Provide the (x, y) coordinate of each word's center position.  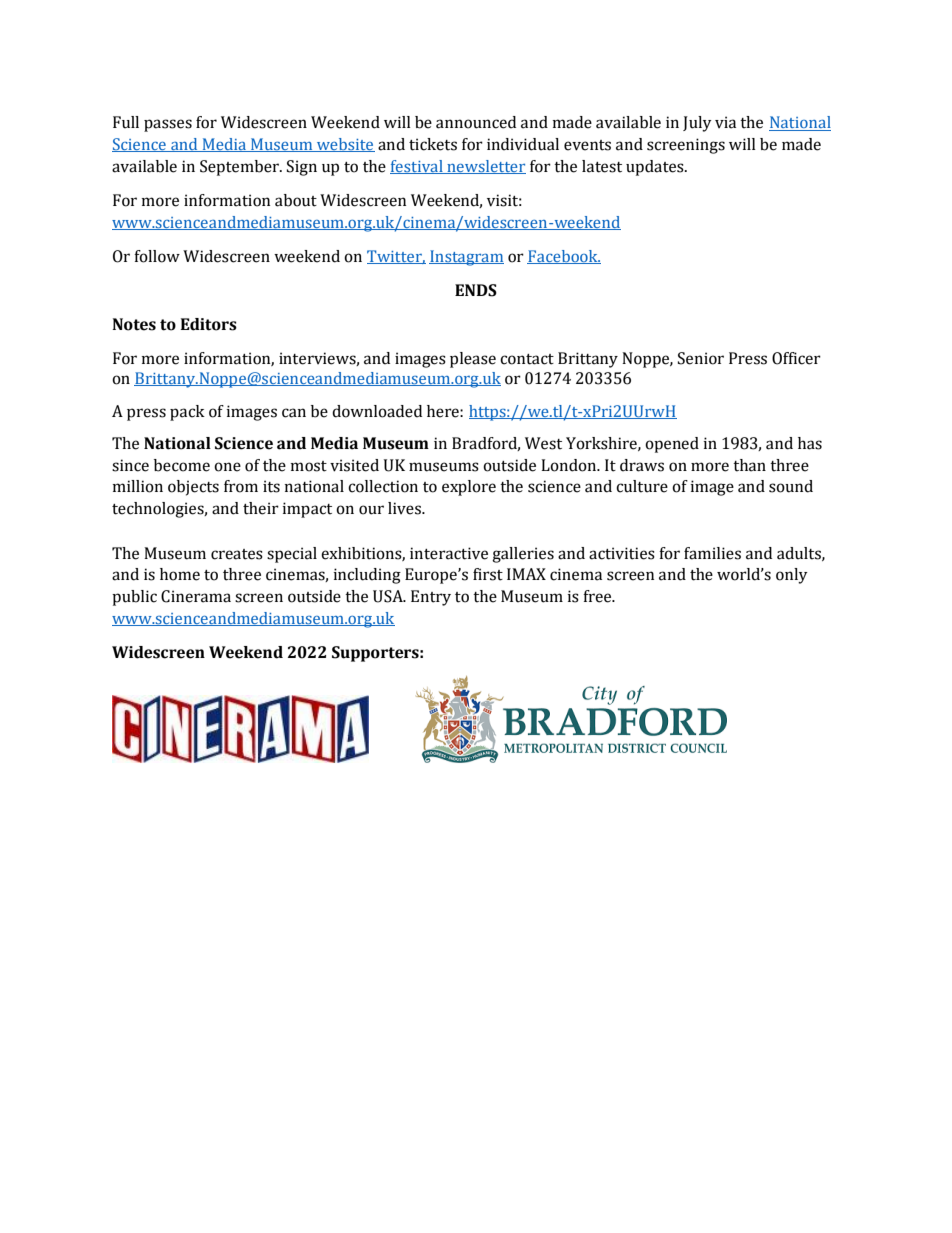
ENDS (476, 290)
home (180, 574)
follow (157, 256)
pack (187, 413)
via (725, 122)
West (543, 443)
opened (672, 445)
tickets (433, 144)
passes (168, 125)
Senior (701, 358)
